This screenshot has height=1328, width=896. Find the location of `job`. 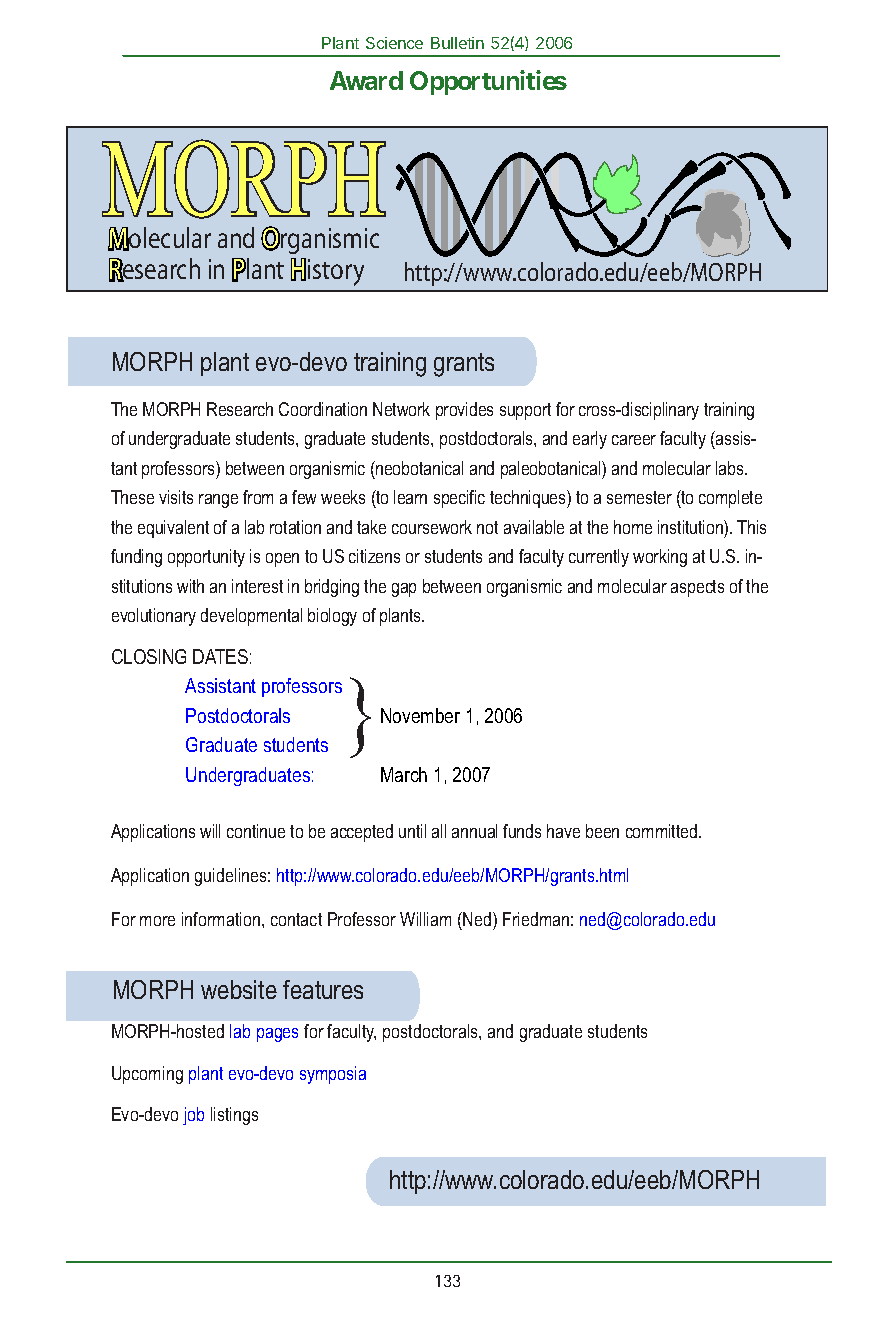

job is located at coordinates (193, 1116).
